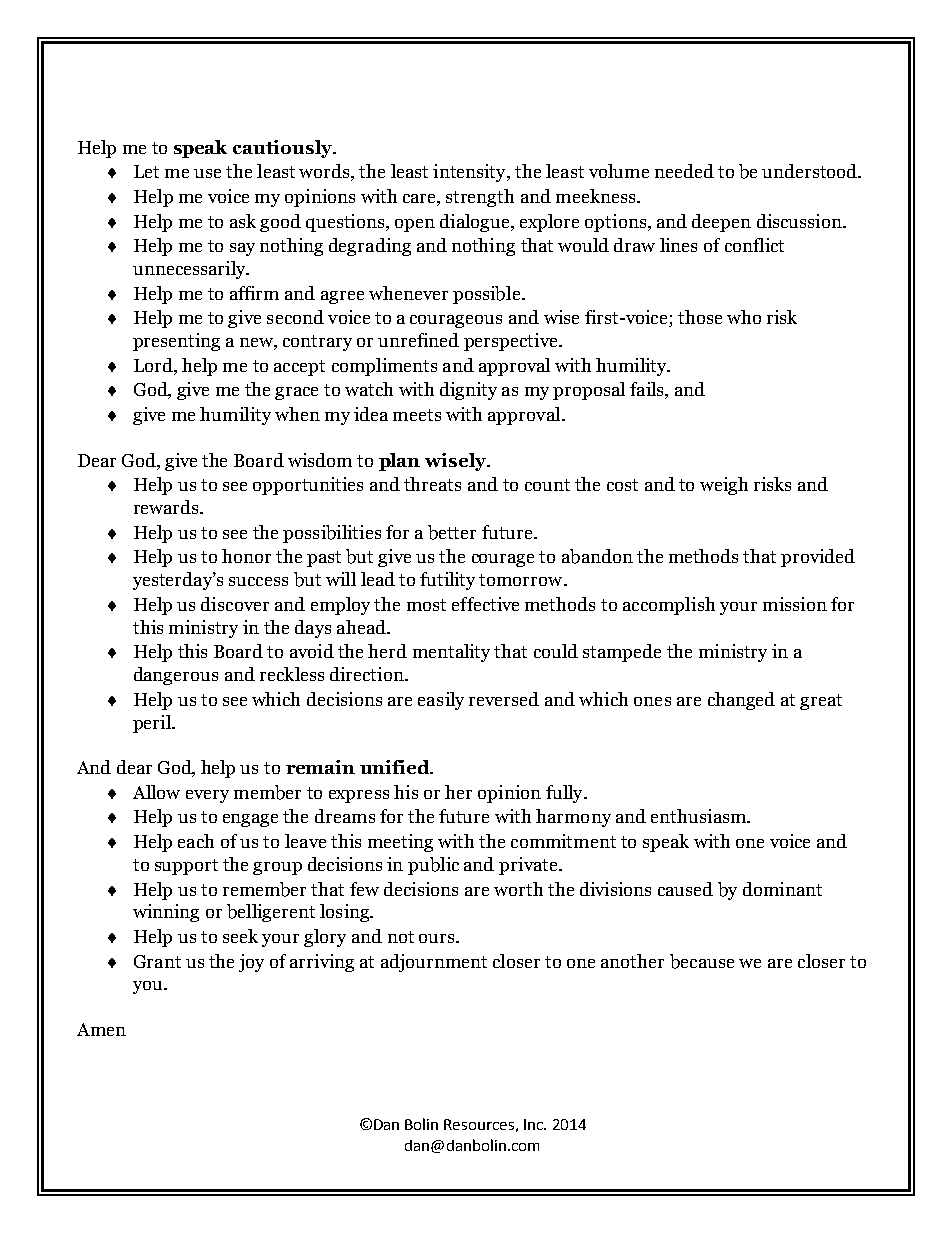 Image resolution: width=952 pixels, height=1233 pixels. Describe the element at coordinates (167, 507) in the document. I see `rewards` at that location.
